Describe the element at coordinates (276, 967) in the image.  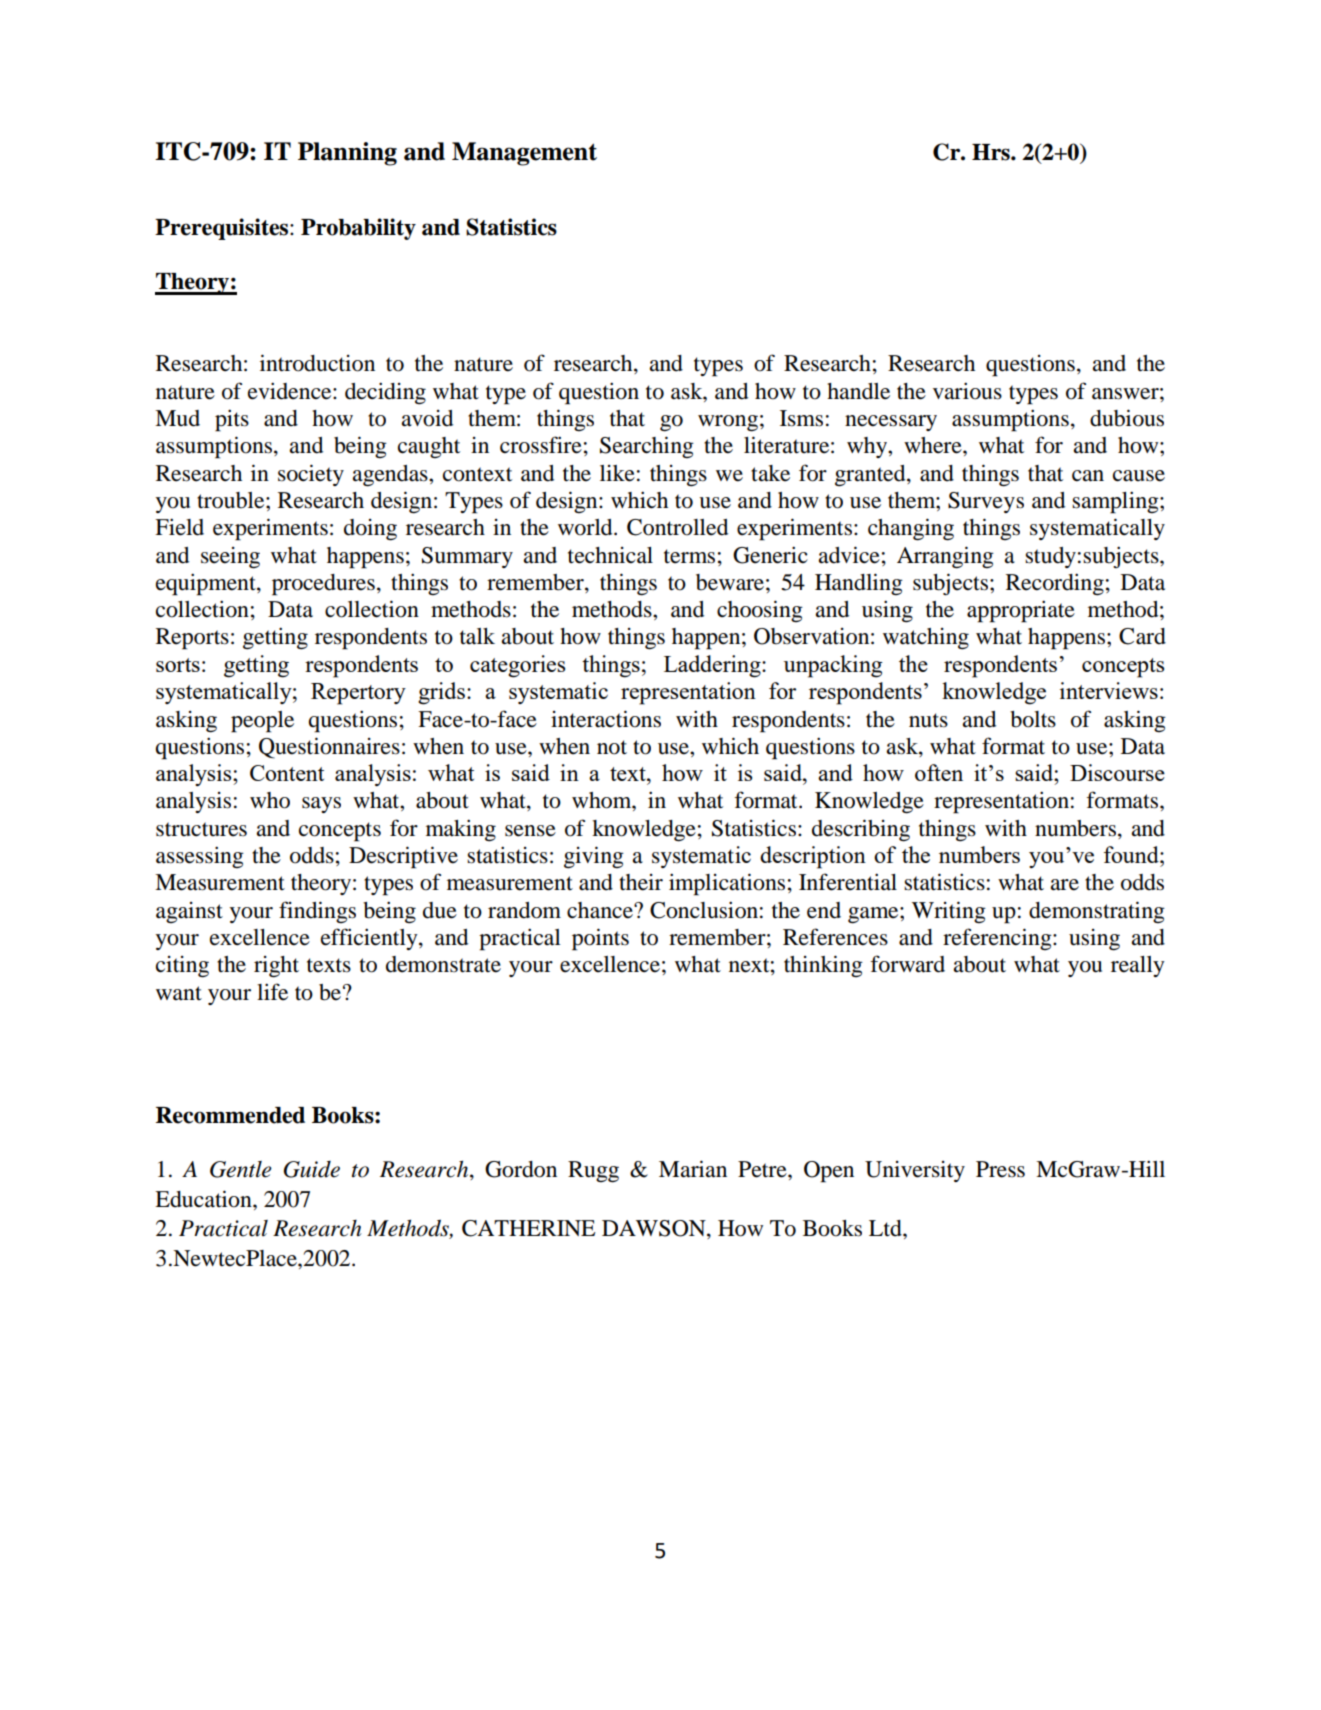
I see `right` at that location.
